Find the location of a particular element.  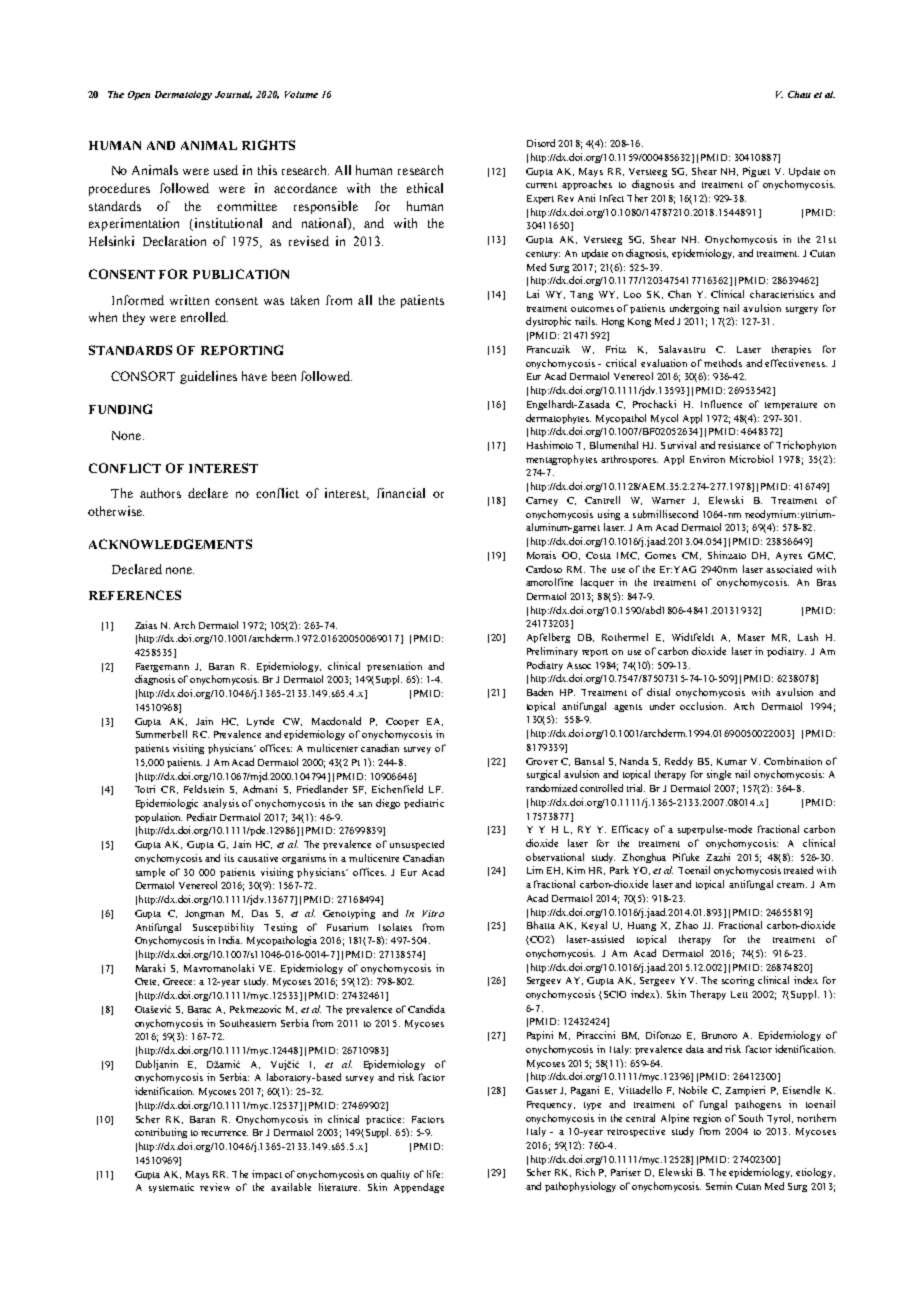

guidelines is located at coordinates (208, 377).
